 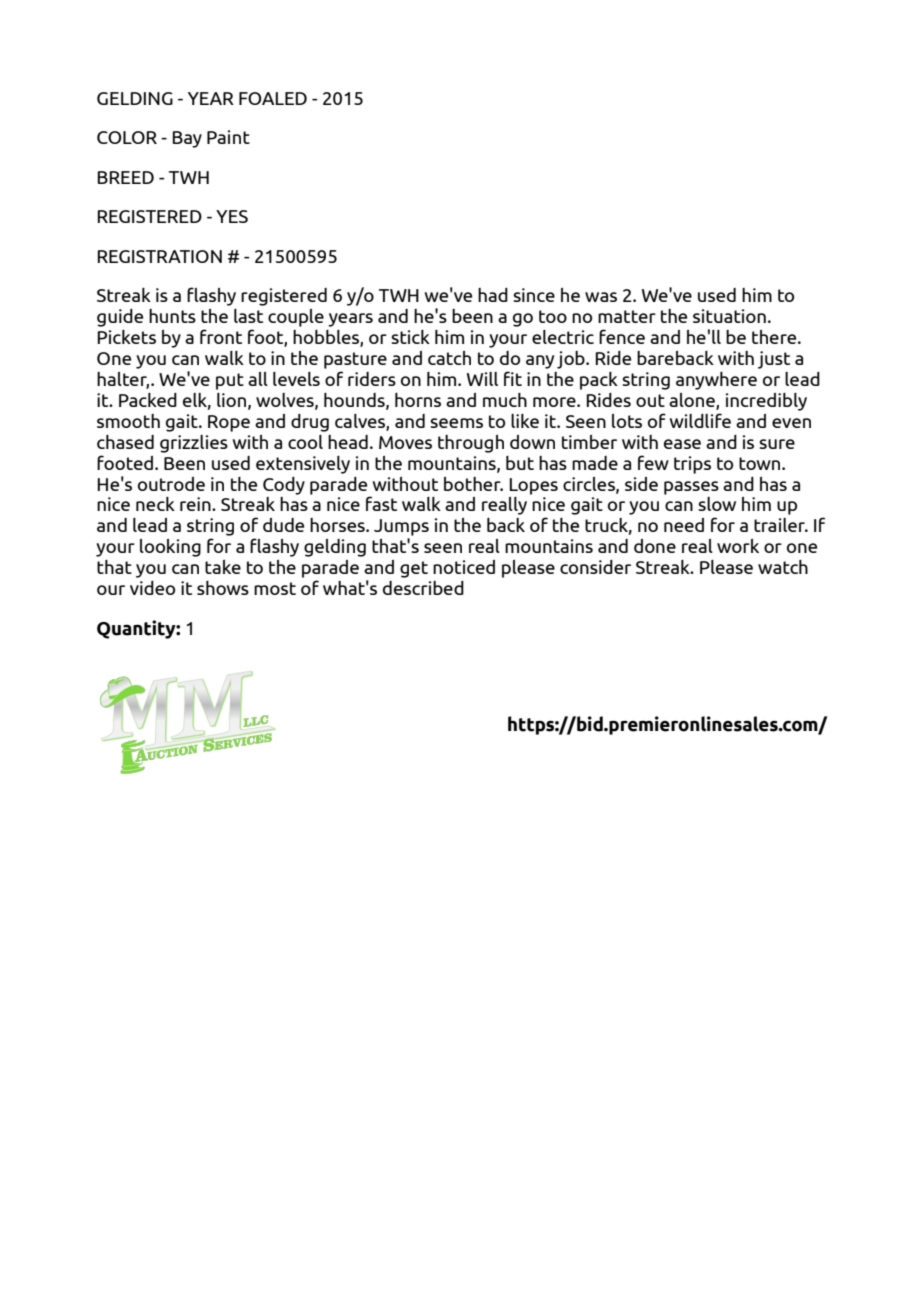 I want to click on had, so click(x=493, y=295).
